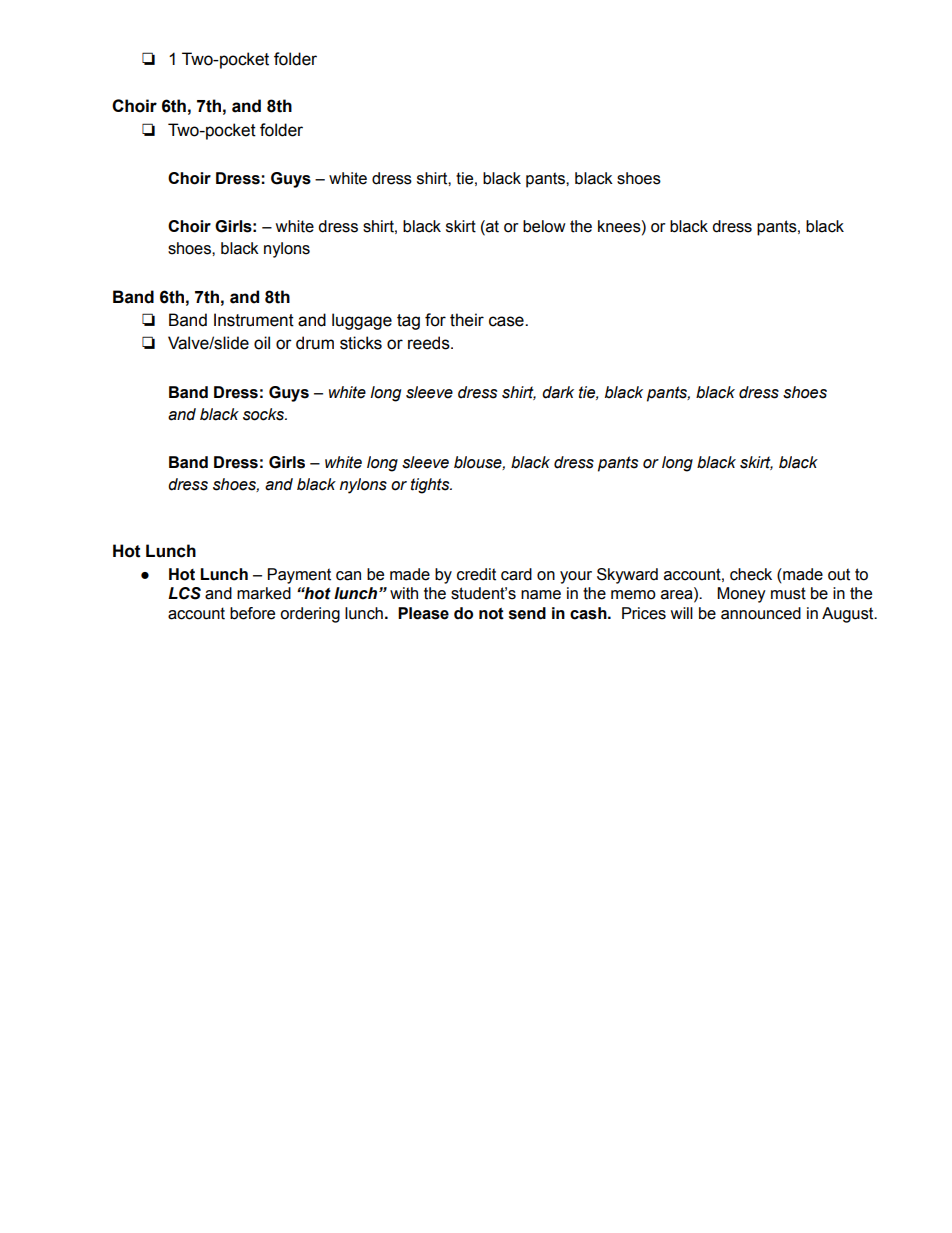 Image resolution: width=952 pixels, height=1233 pixels. Describe the element at coordinates (430, 343) in the page. I see `reeds` at that location.
